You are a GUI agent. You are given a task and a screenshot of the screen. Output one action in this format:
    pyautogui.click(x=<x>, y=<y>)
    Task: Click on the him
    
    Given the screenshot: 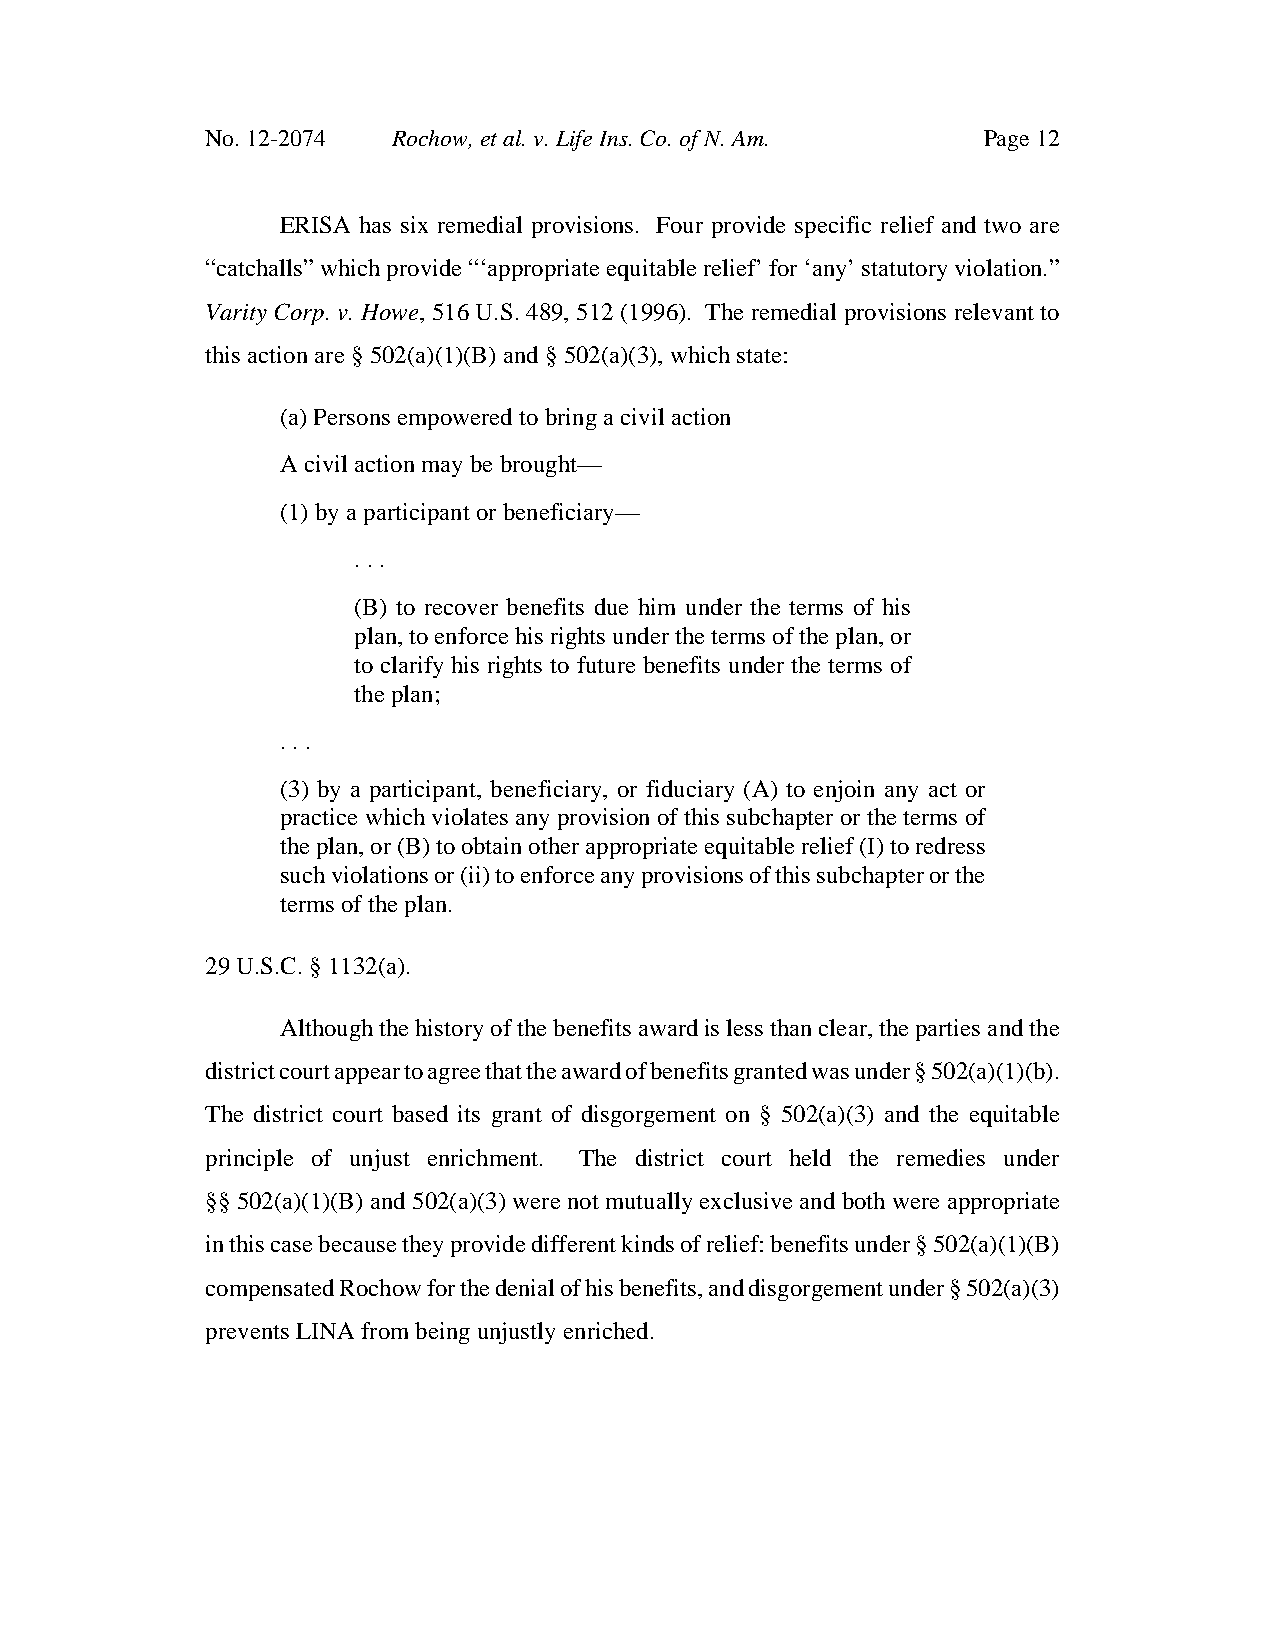 What is the action you would take?
    pyautogui.click(x=656, y=606)
